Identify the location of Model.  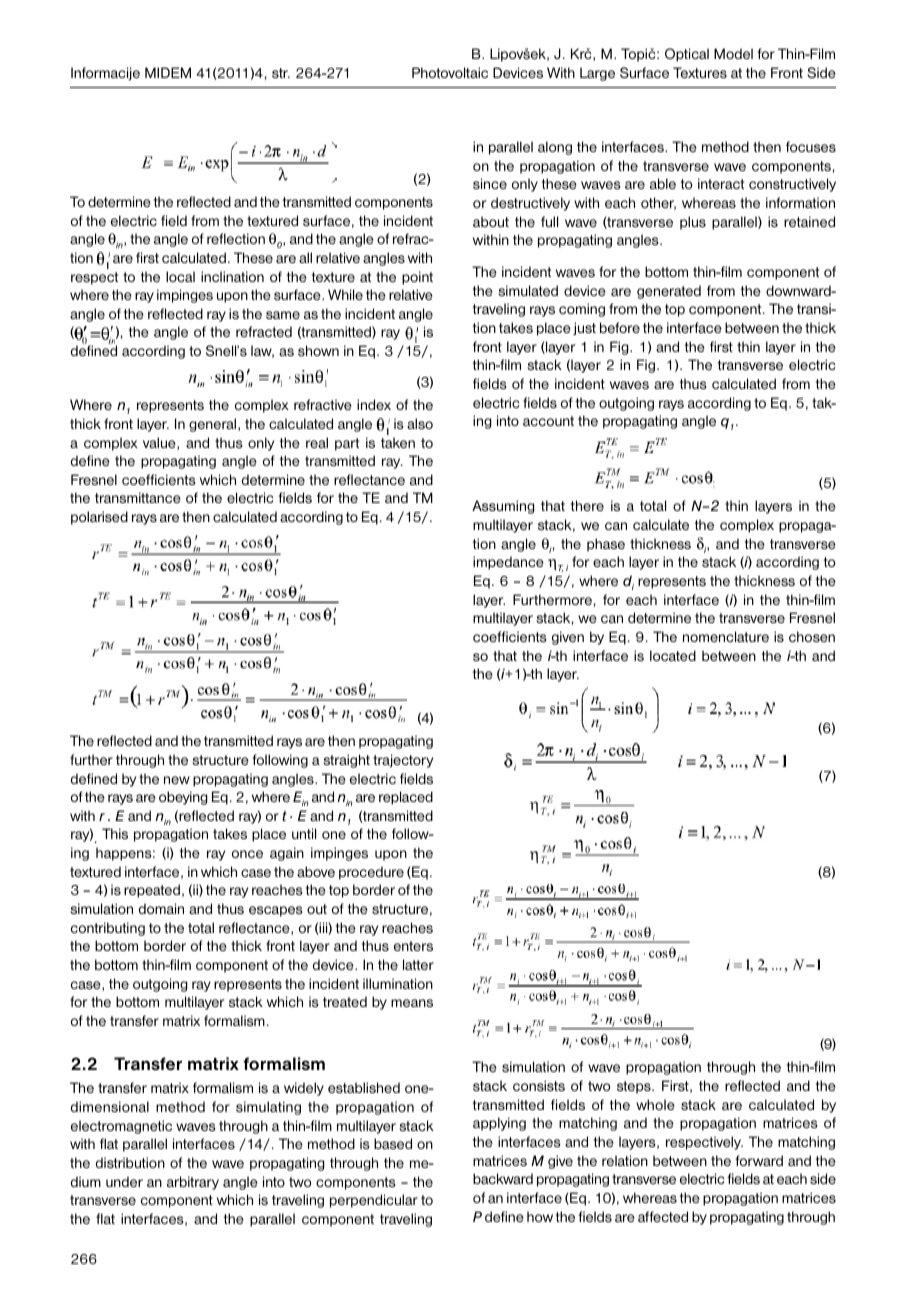
(733, 53).
